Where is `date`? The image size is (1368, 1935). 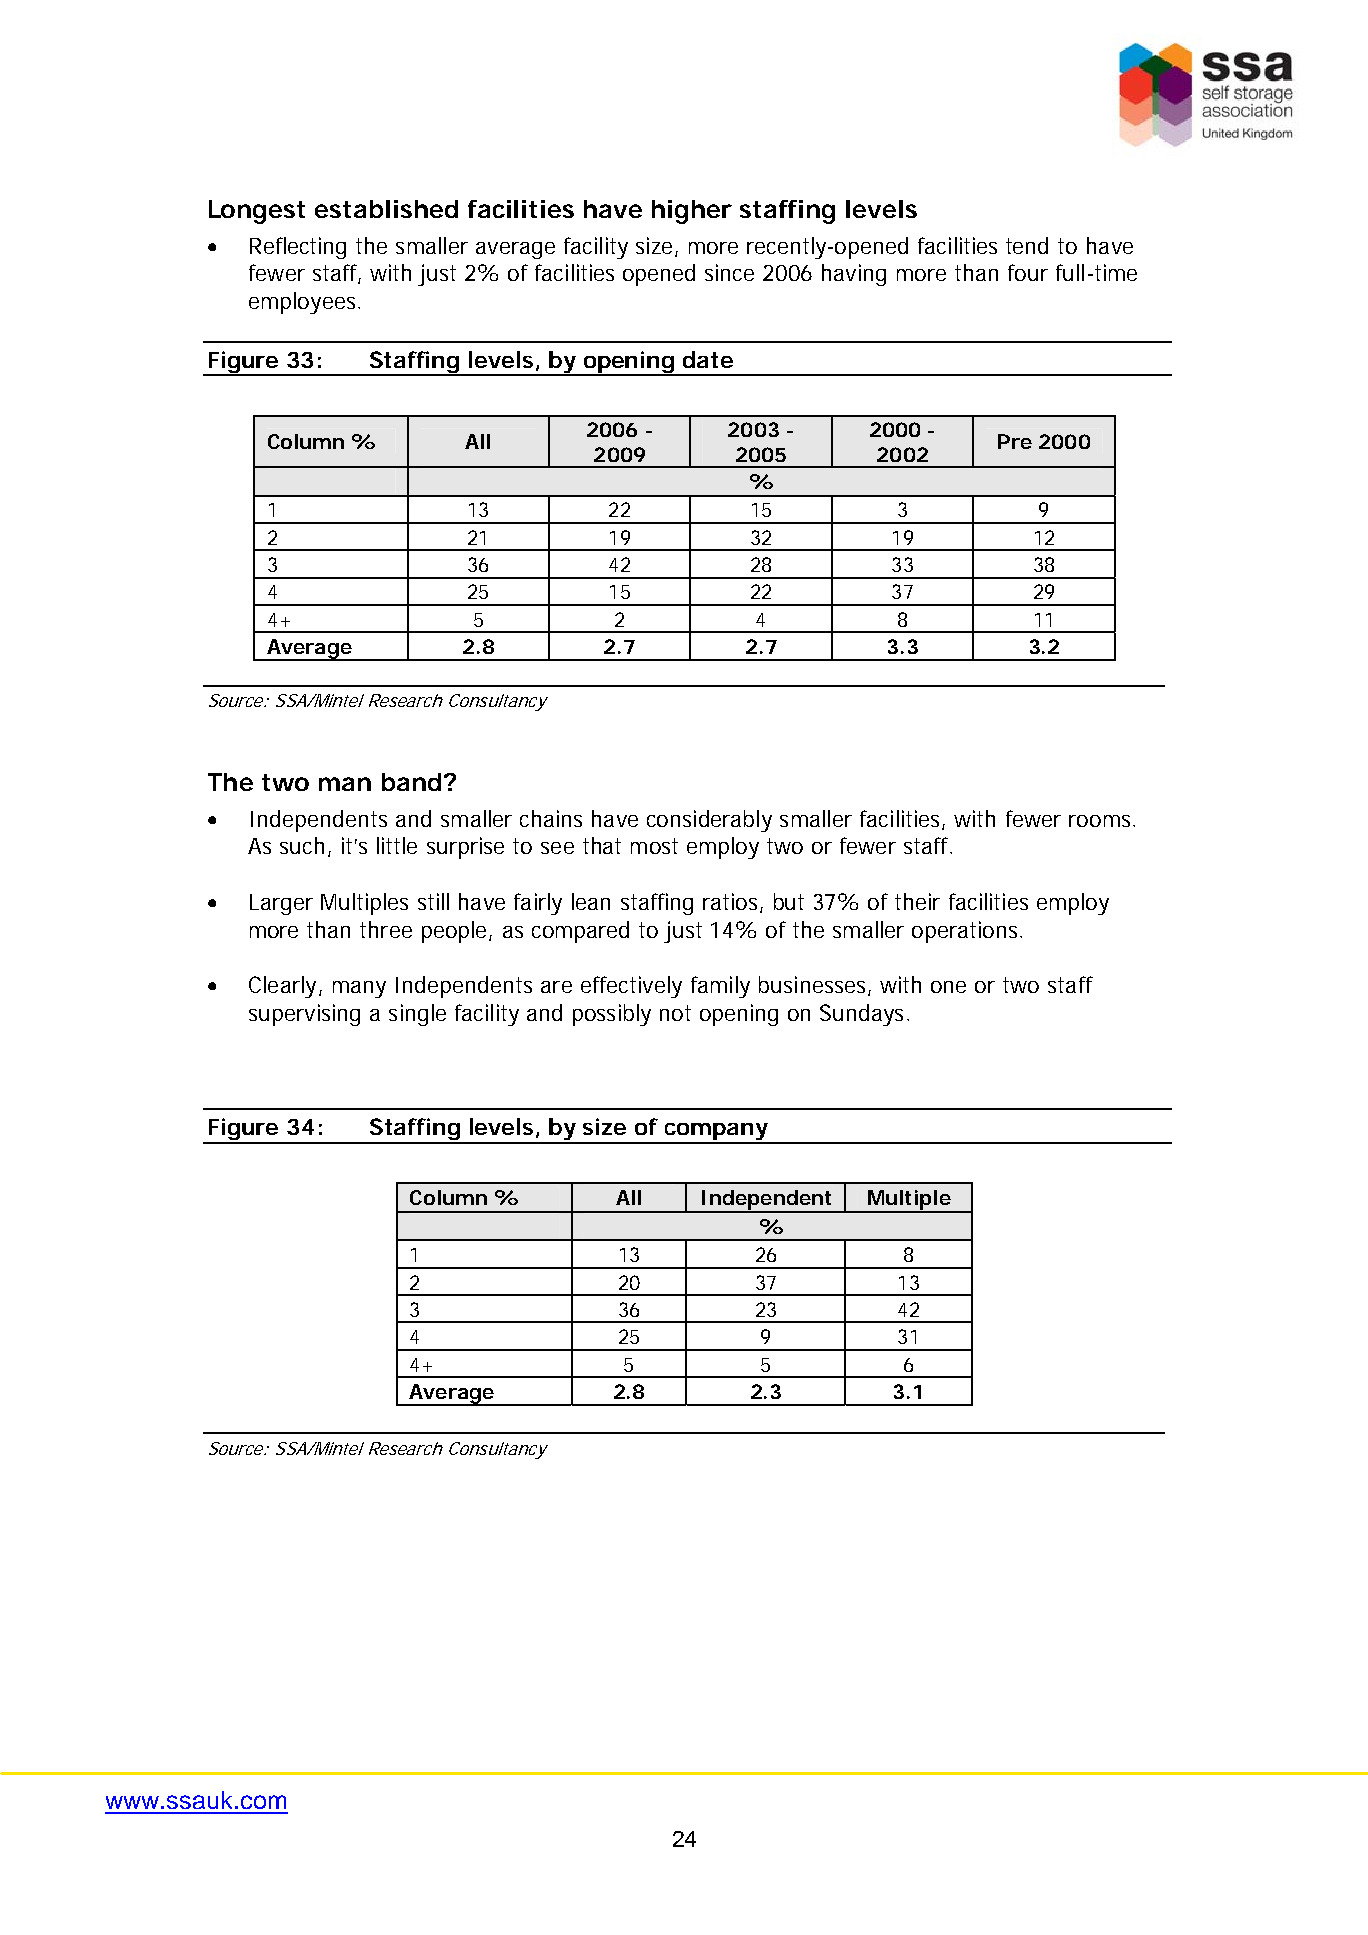
date is located at coordinates (708, 359).
